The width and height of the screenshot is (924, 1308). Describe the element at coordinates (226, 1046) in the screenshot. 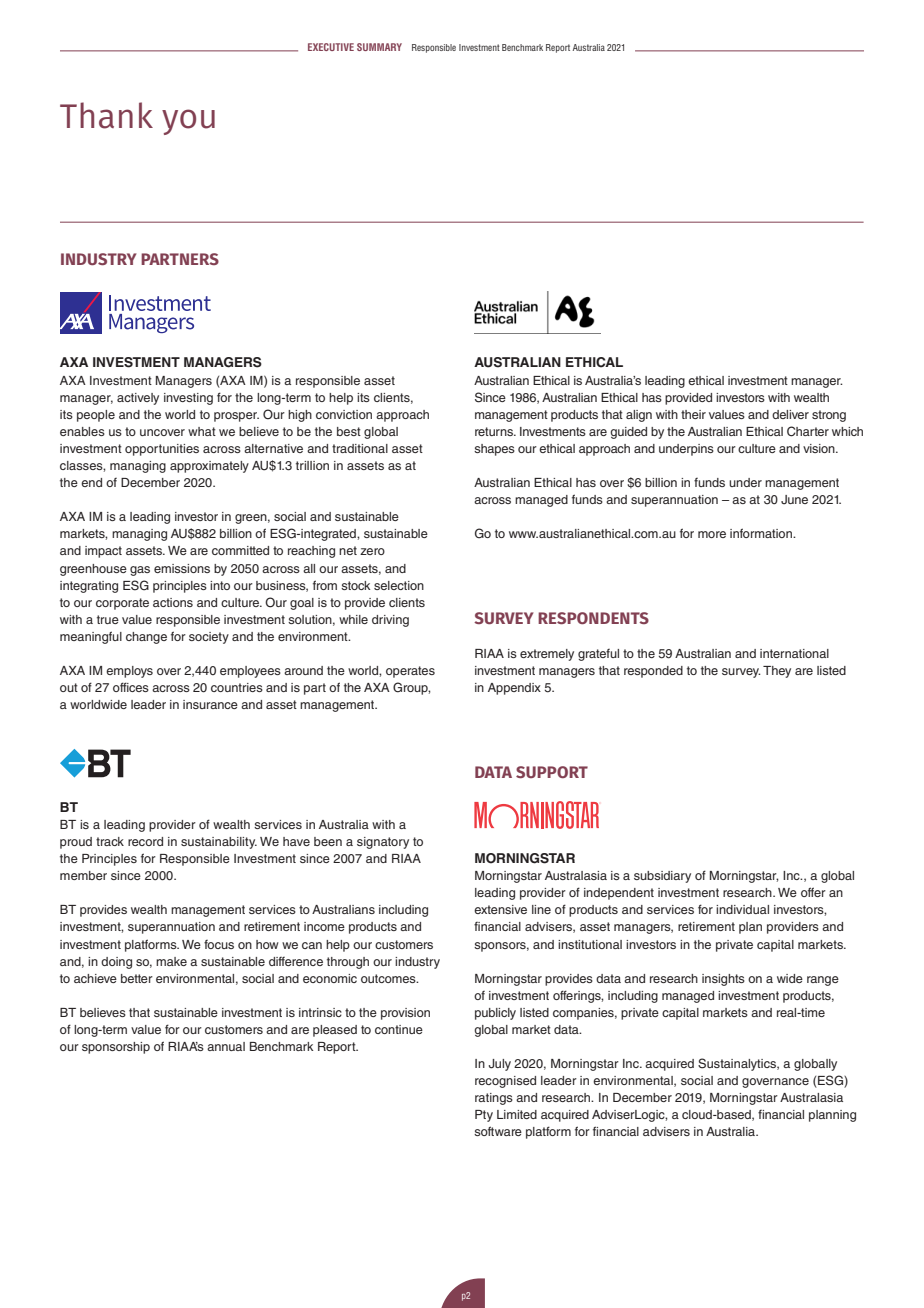

I see `annual` at that location.
